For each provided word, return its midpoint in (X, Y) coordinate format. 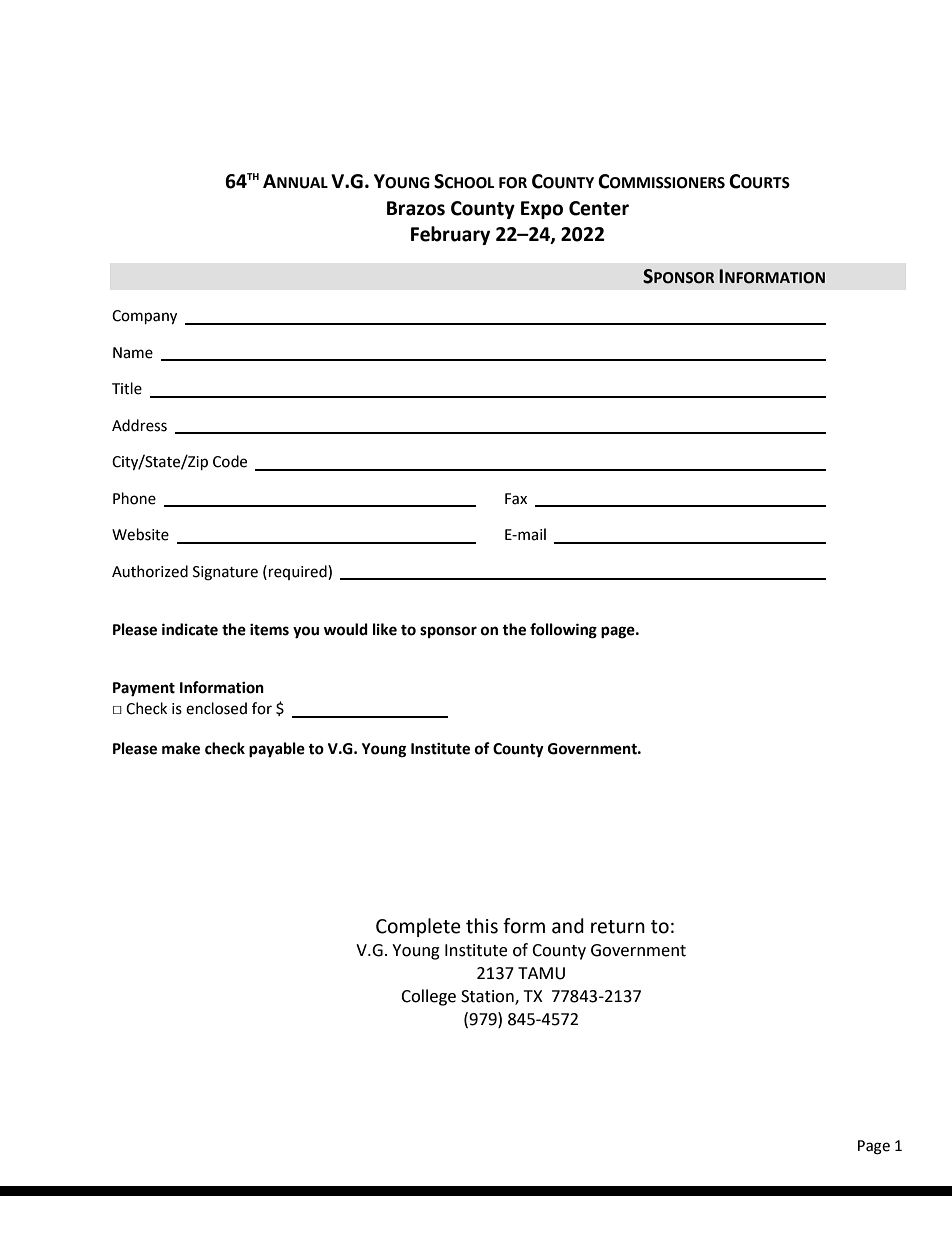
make (181, 748)
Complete (418, 927)
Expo (542, 210)
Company (144, 317)
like (385, 629)
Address (139, 425)
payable (277, 750)
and (568, 926)
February (450, 235)
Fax (516, 499)
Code (230, 461)
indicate (190, 629)
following (563, 631)
